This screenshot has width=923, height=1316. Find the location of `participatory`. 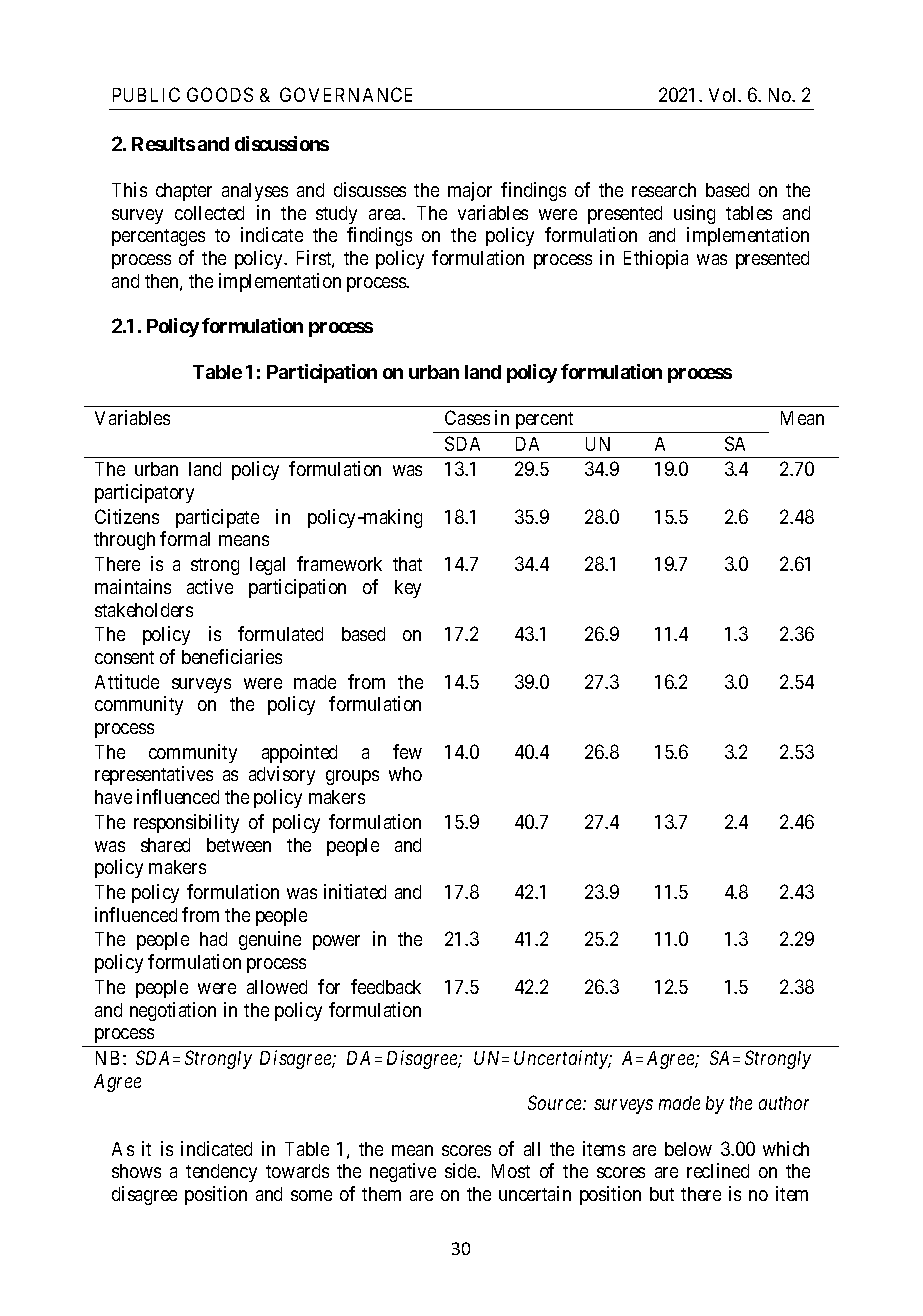

participatory is located at coordinates (144, 493).
